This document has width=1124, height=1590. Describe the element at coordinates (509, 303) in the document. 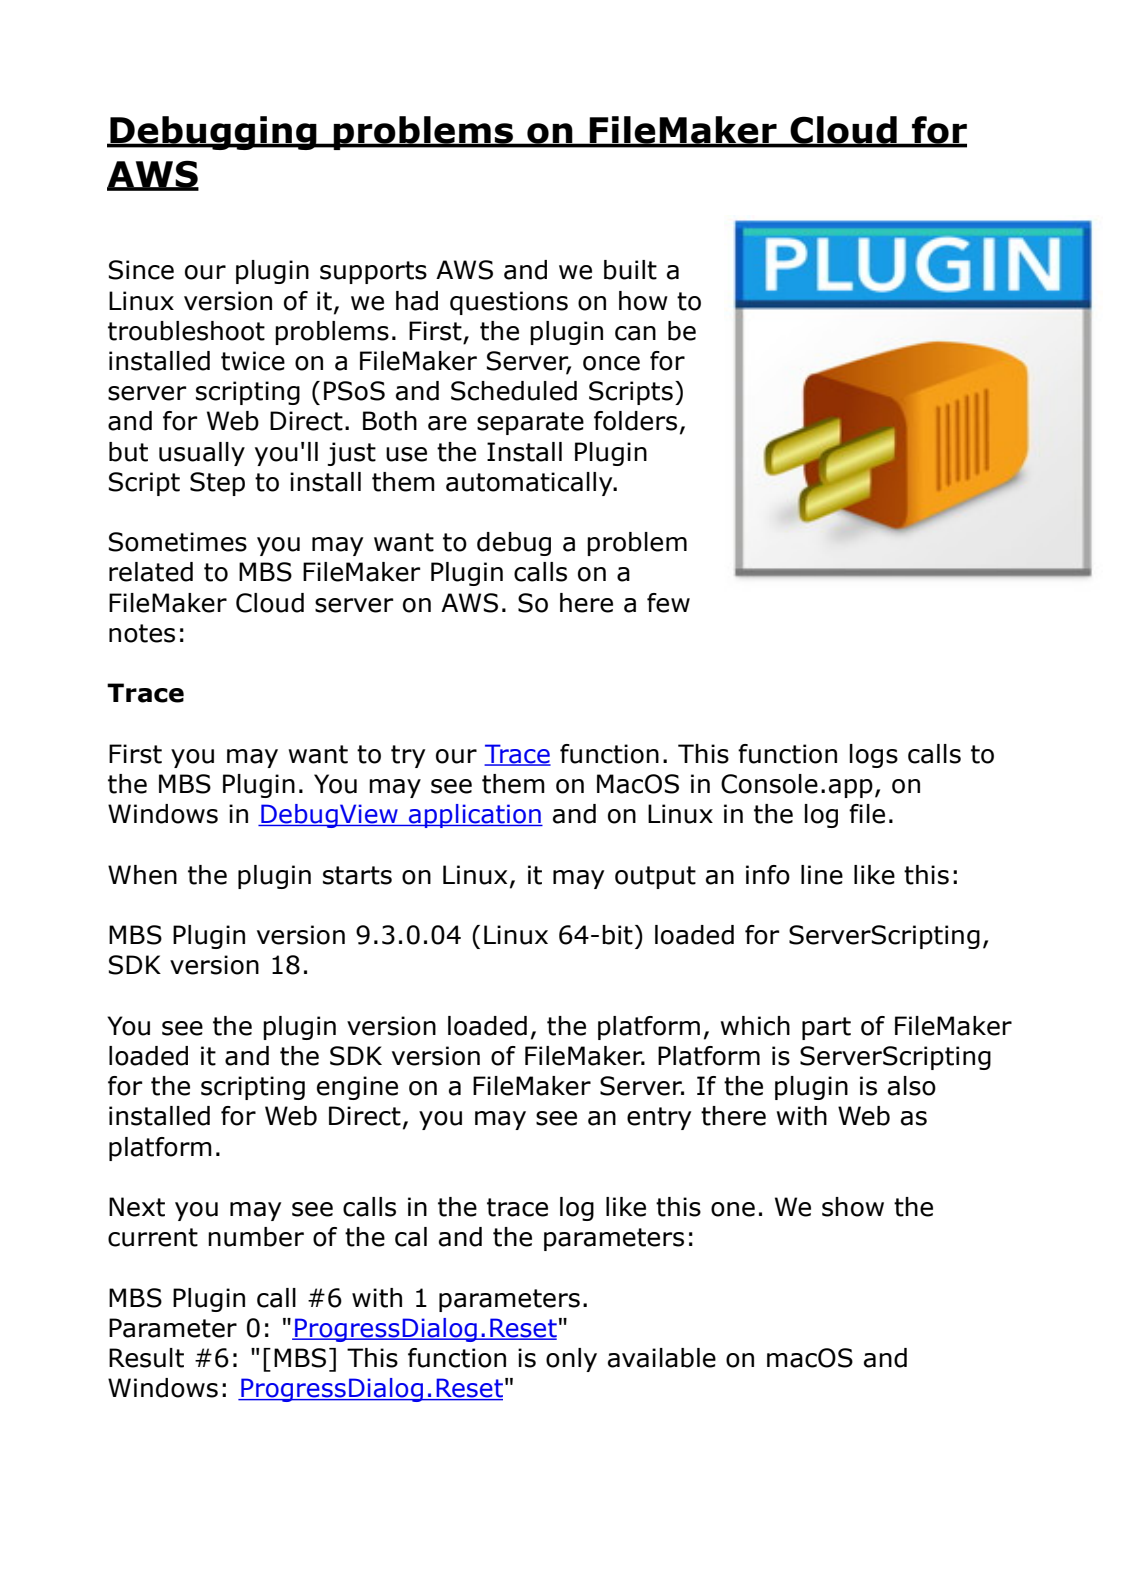

I see `questions` at that location.
